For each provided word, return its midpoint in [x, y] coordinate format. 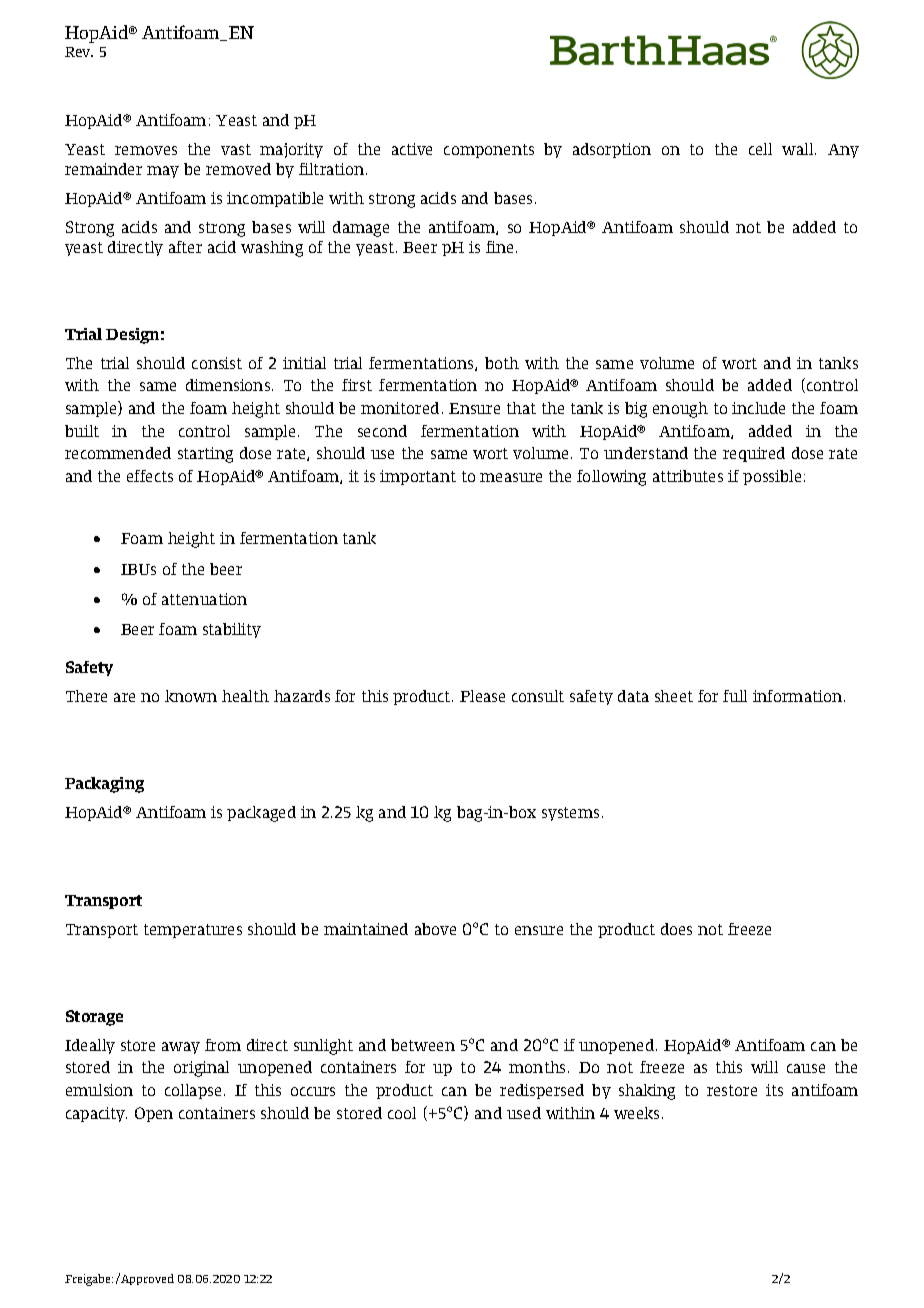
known [191, 696]
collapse [193, 1091]
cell [760, 149]
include [758, 408]
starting [205, 455]
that [521, 408]
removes [146, 150]
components [489, 151]
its [774, 1090]
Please [482, 696]
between [423, 1045]
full [735, 696]
